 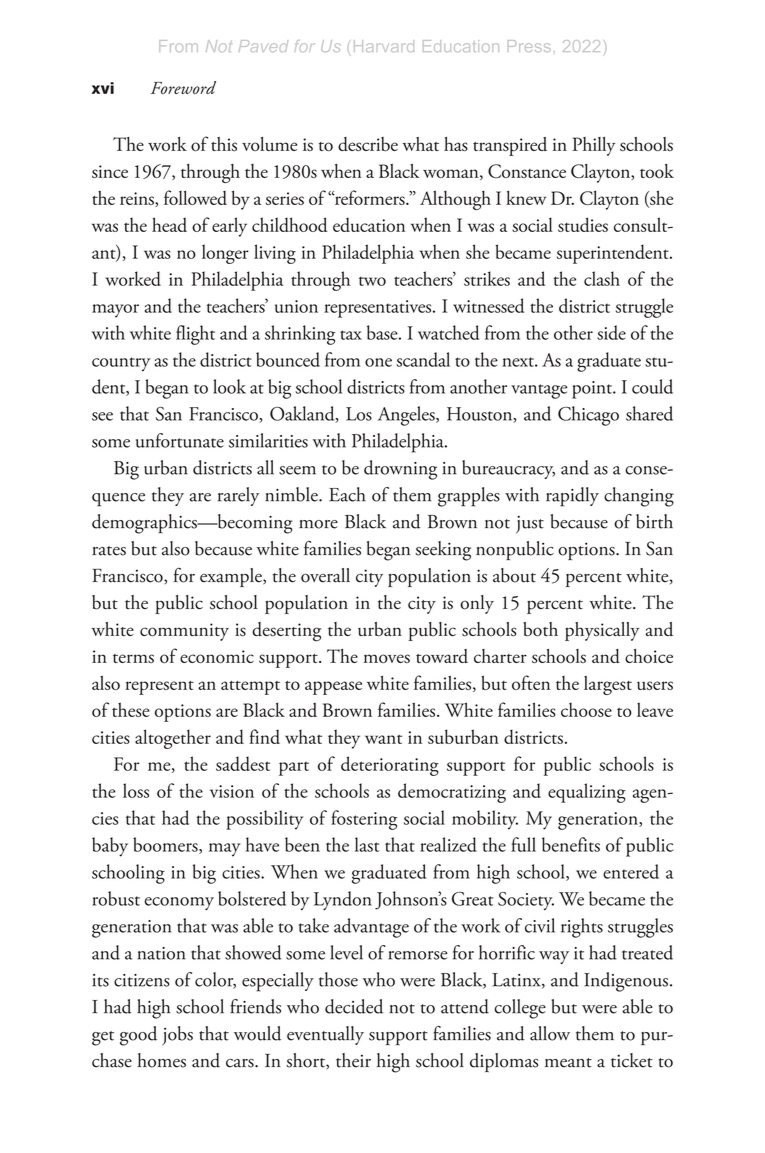 What do you see at coordinates (529, 46) in the screenshot?
I see `Press` at bounding box center [529, 46].
